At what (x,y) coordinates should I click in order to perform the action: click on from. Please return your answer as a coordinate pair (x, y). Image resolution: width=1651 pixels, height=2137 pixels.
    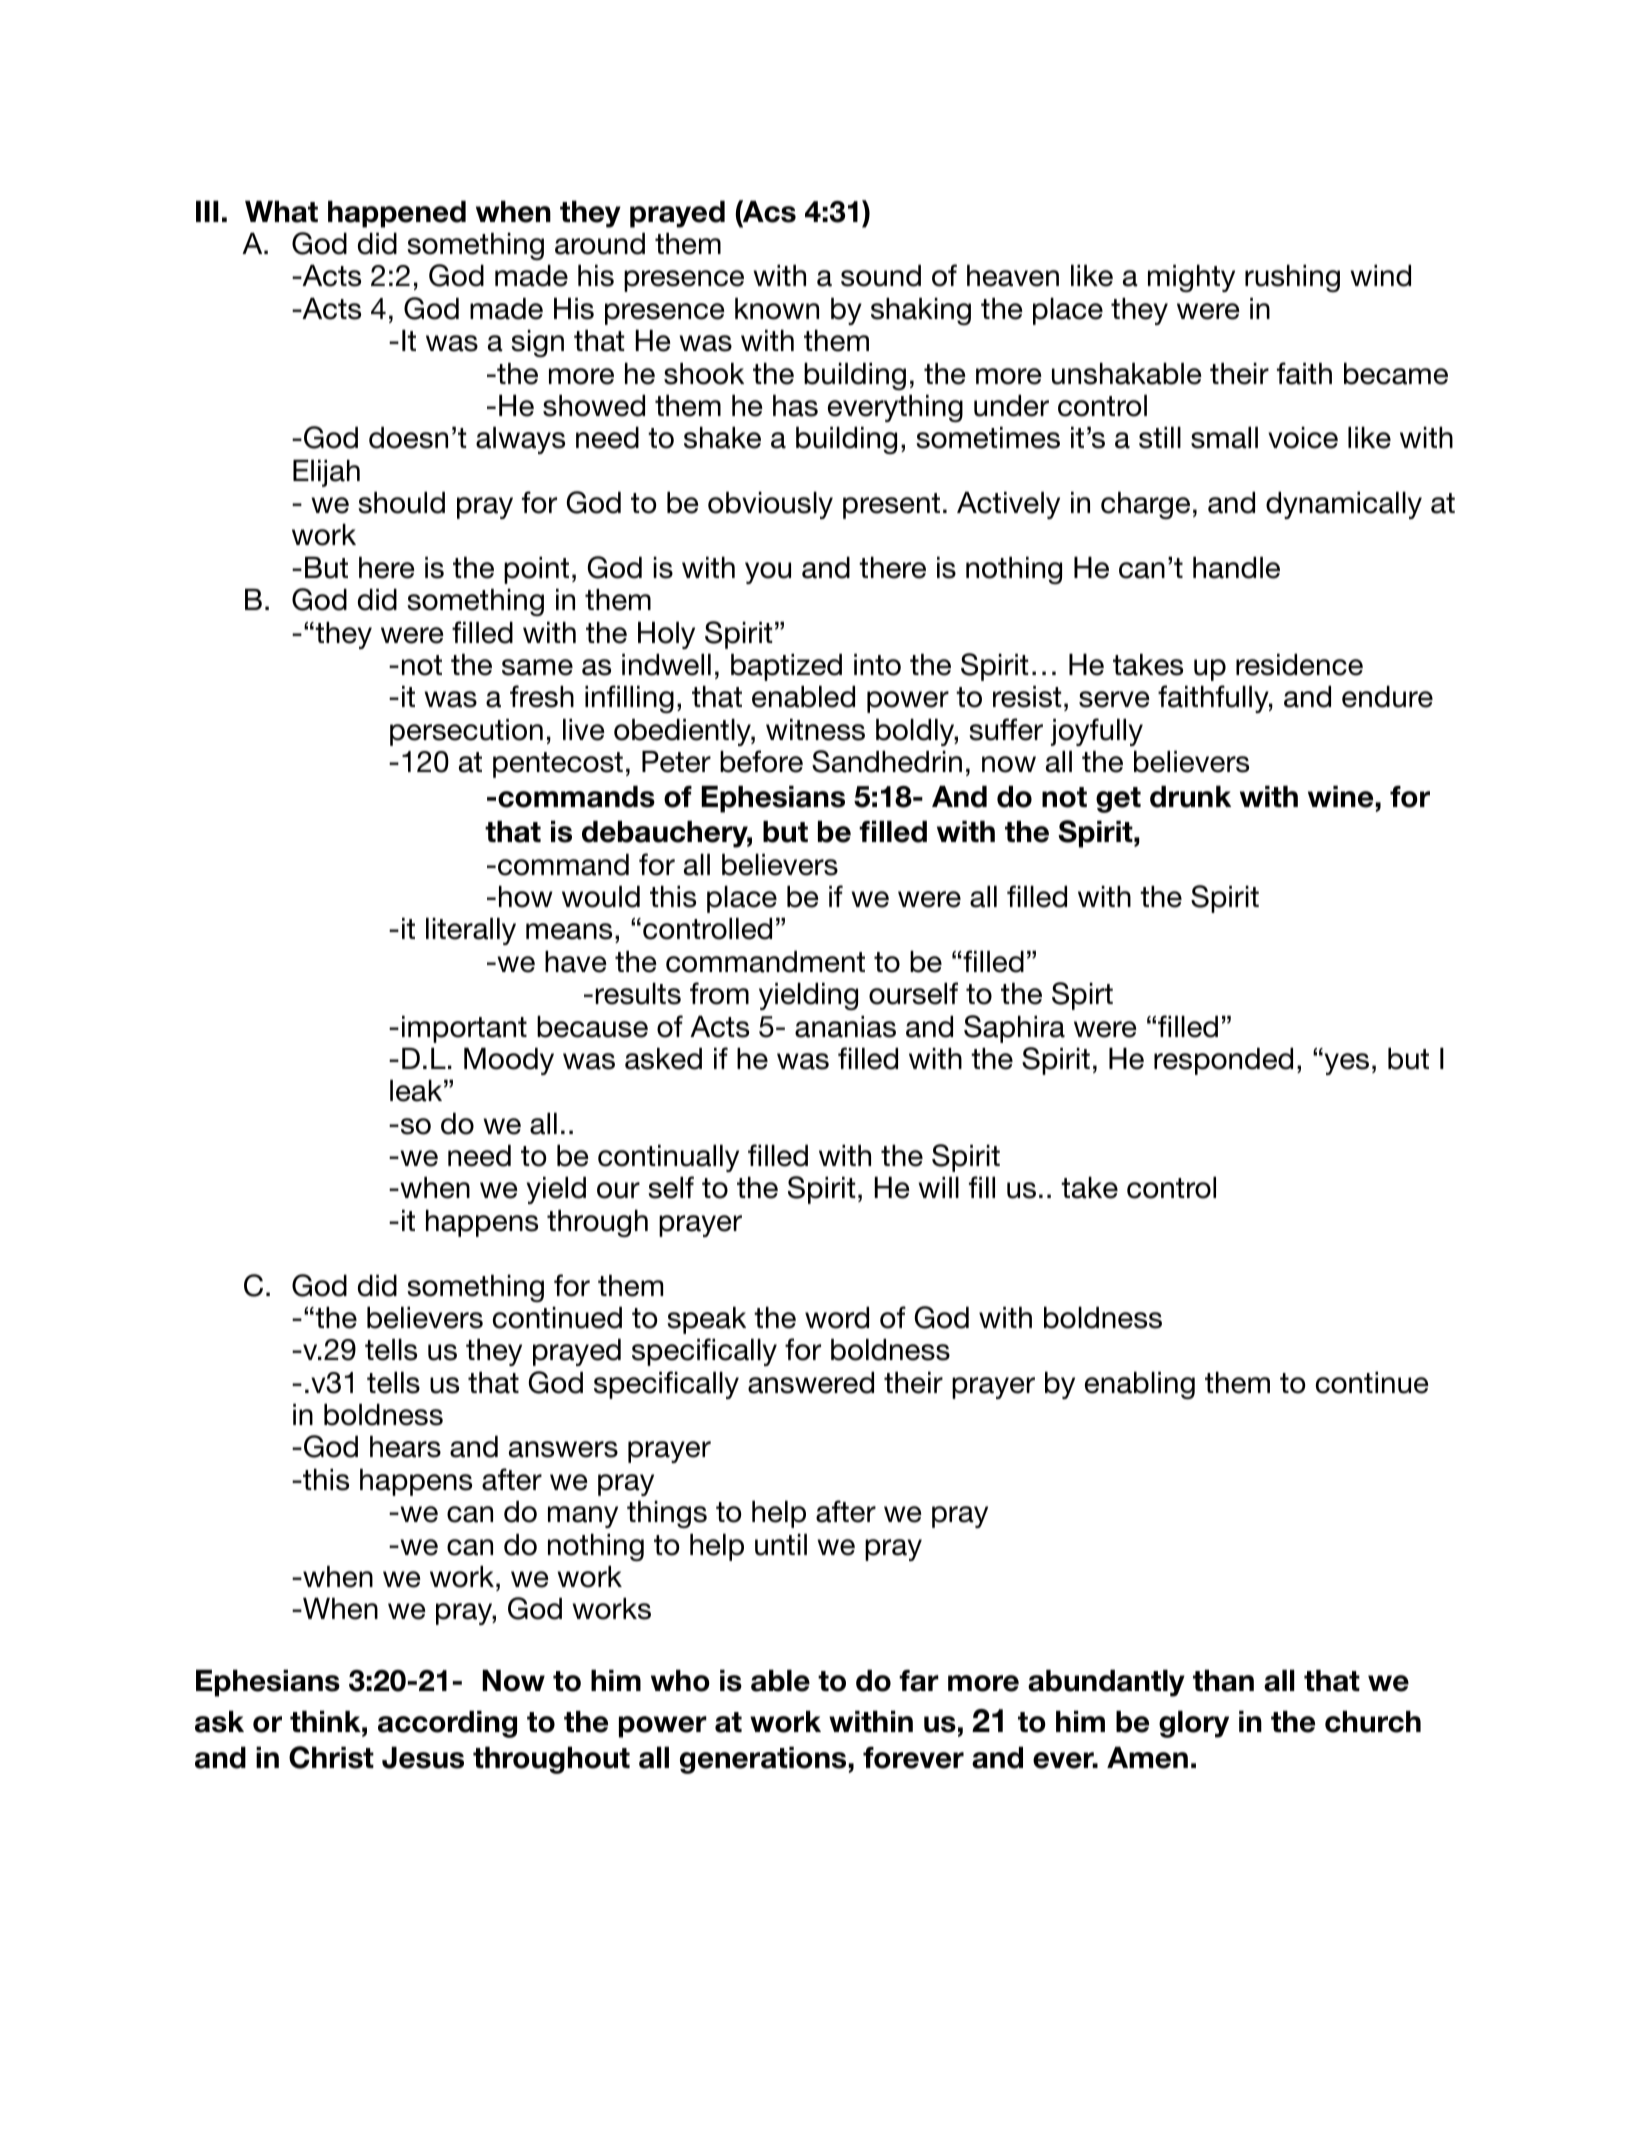
    Looking at the image, I should click on (719, 993).
